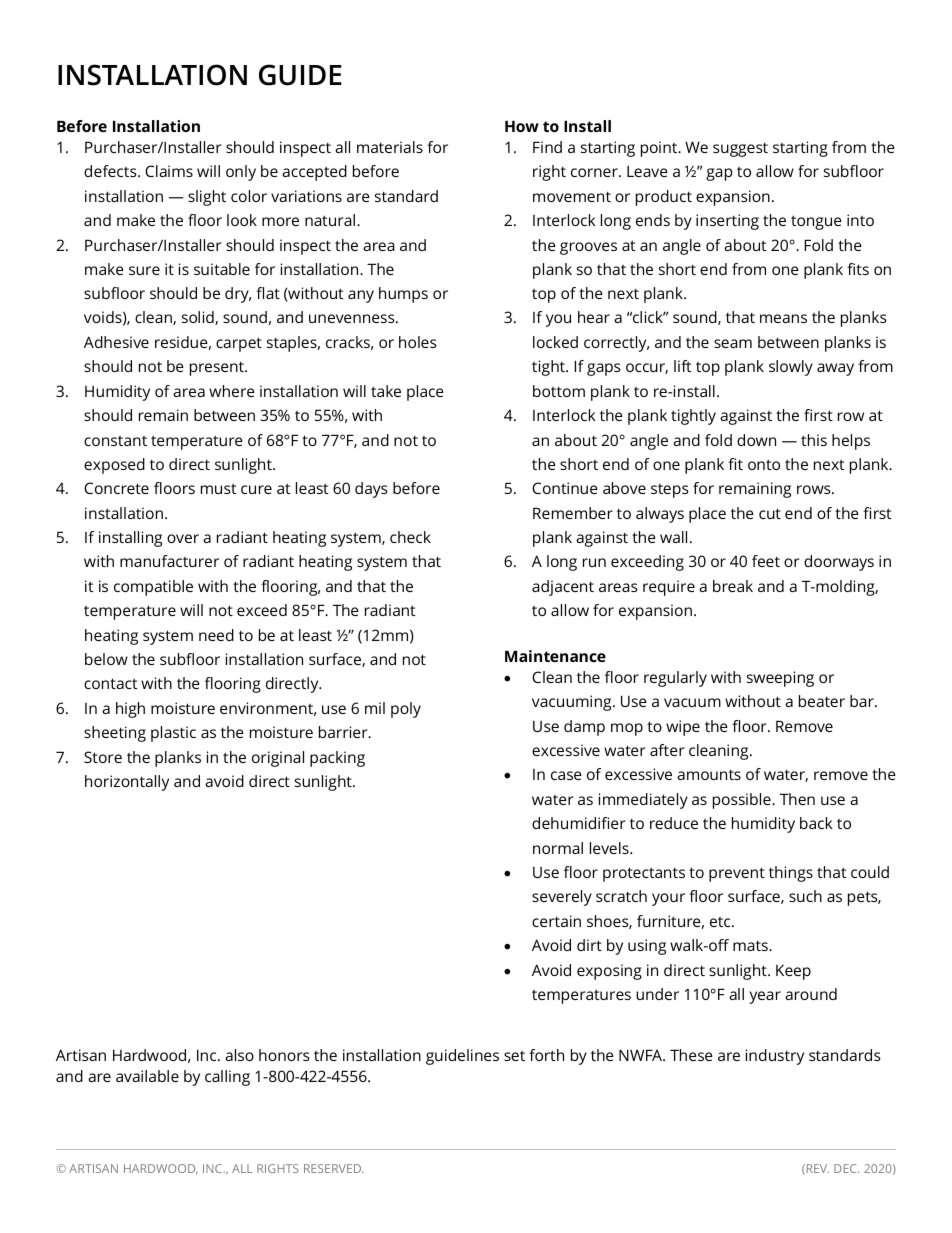 This image has height=1233, width=952. What do you see at coordinates (522, 126) in the image?
I see `How` at bounding box center [522, 126].
